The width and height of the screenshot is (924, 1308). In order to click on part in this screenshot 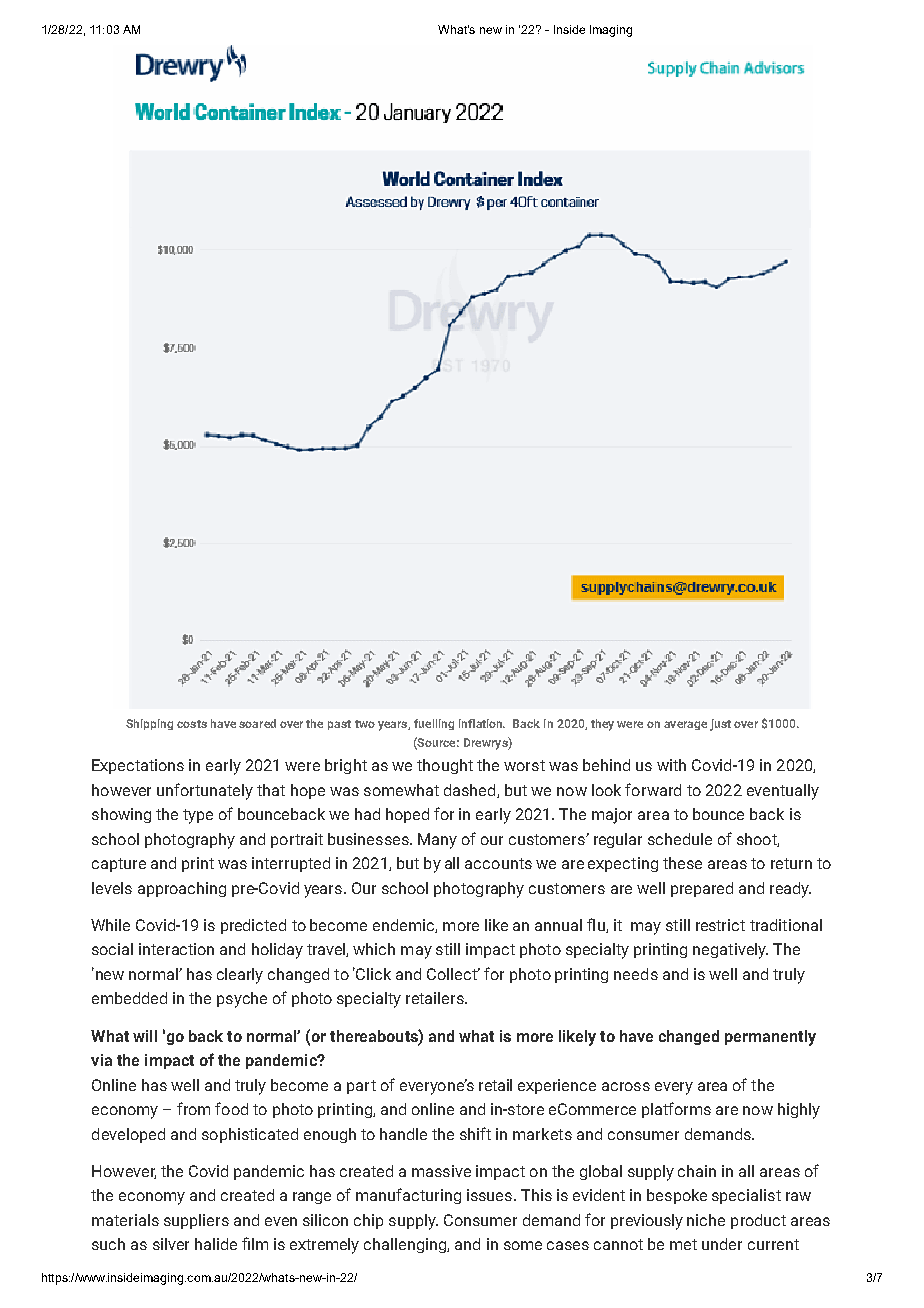, I will do `click(361, 1087)`.
